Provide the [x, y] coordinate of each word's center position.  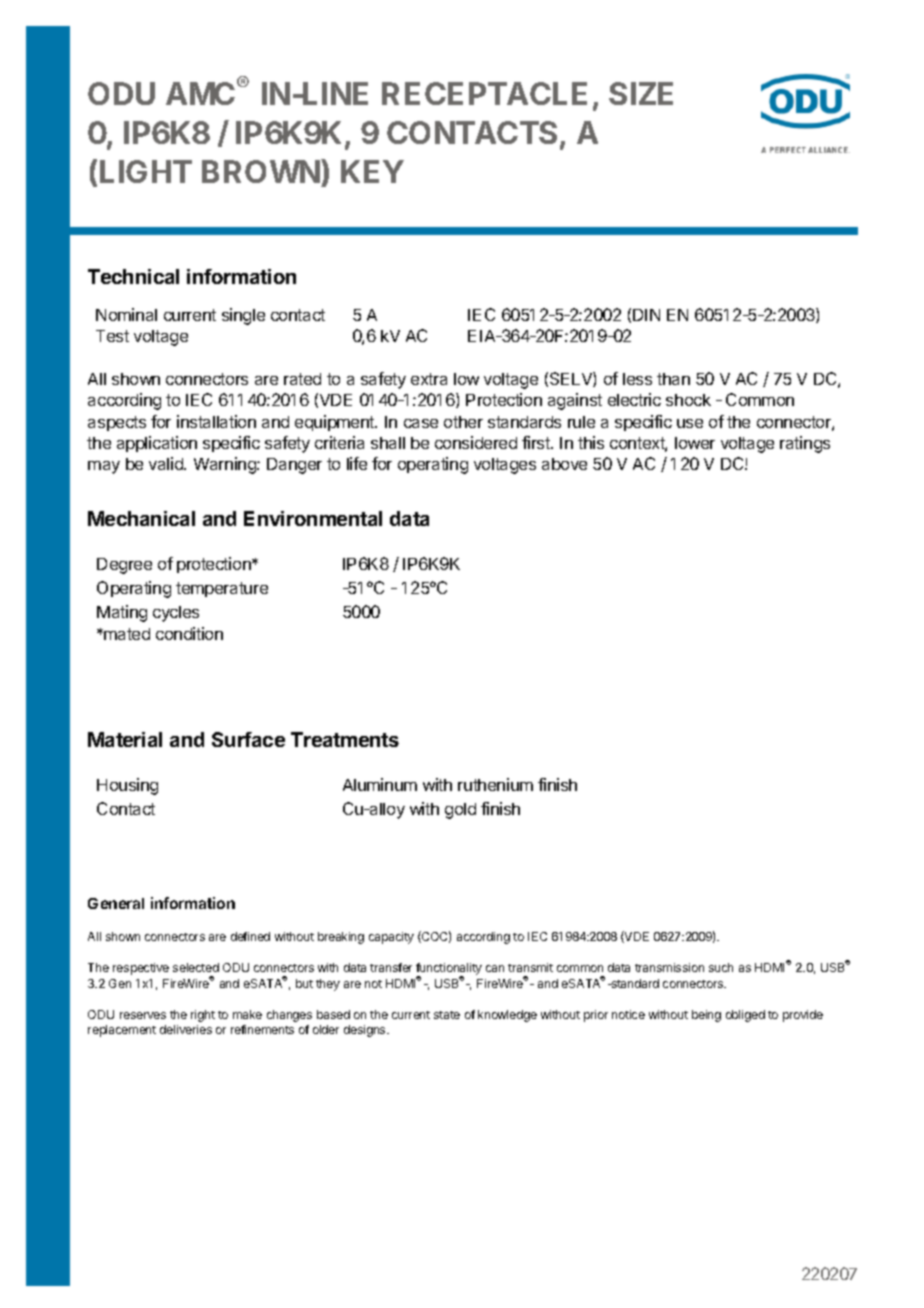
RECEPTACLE [484, 93]
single [243, 316]
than [673, 379]
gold [460, 811]
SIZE [641, 93]
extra [429, 379]
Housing [127, 786]
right [203, 1016]
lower [695, 443]
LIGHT [146, 171]
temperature [222, 589]
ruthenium [495, 784]
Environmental [313, 518]
